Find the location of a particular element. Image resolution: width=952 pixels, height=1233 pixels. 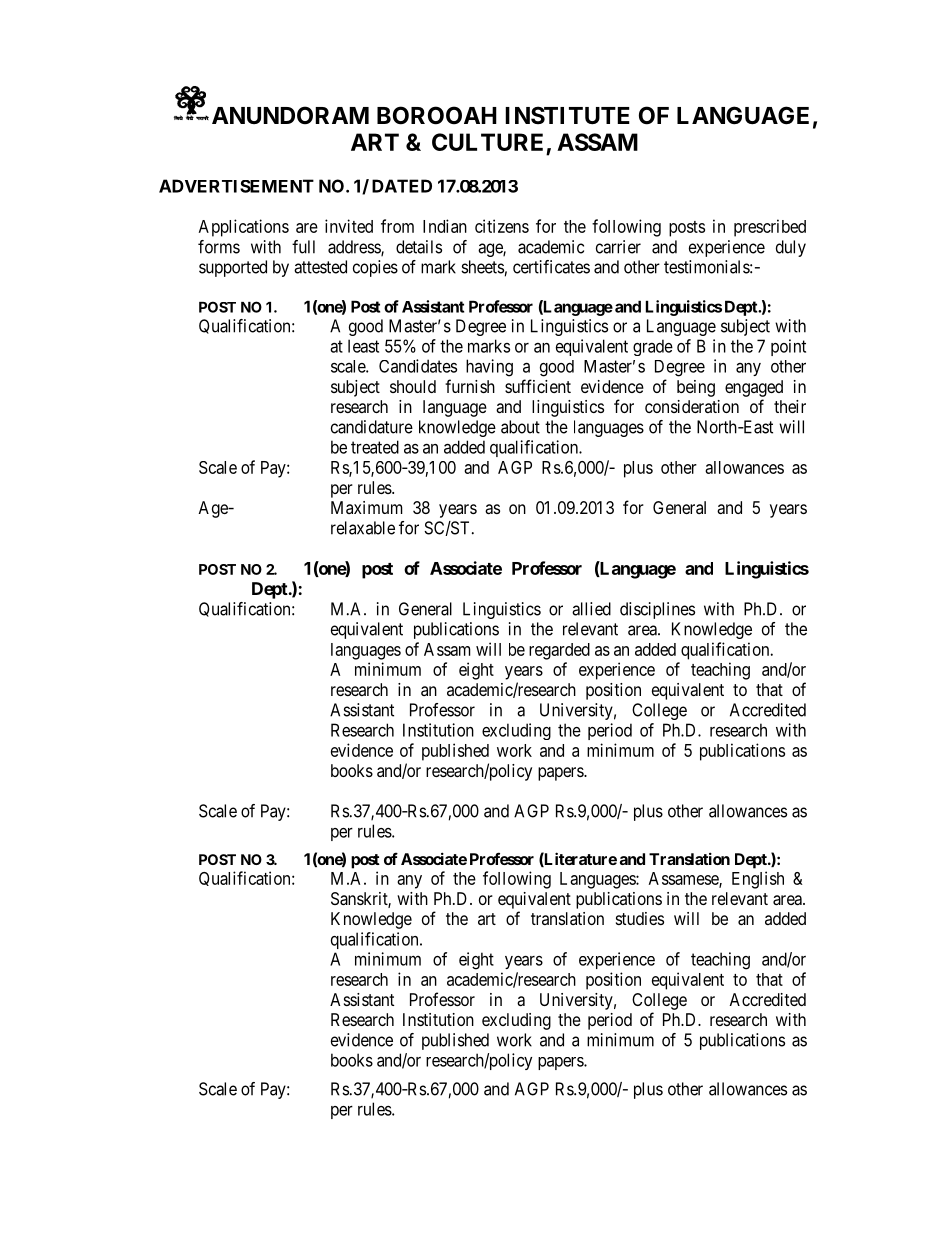

allied is located at coordinates (591, 609).
